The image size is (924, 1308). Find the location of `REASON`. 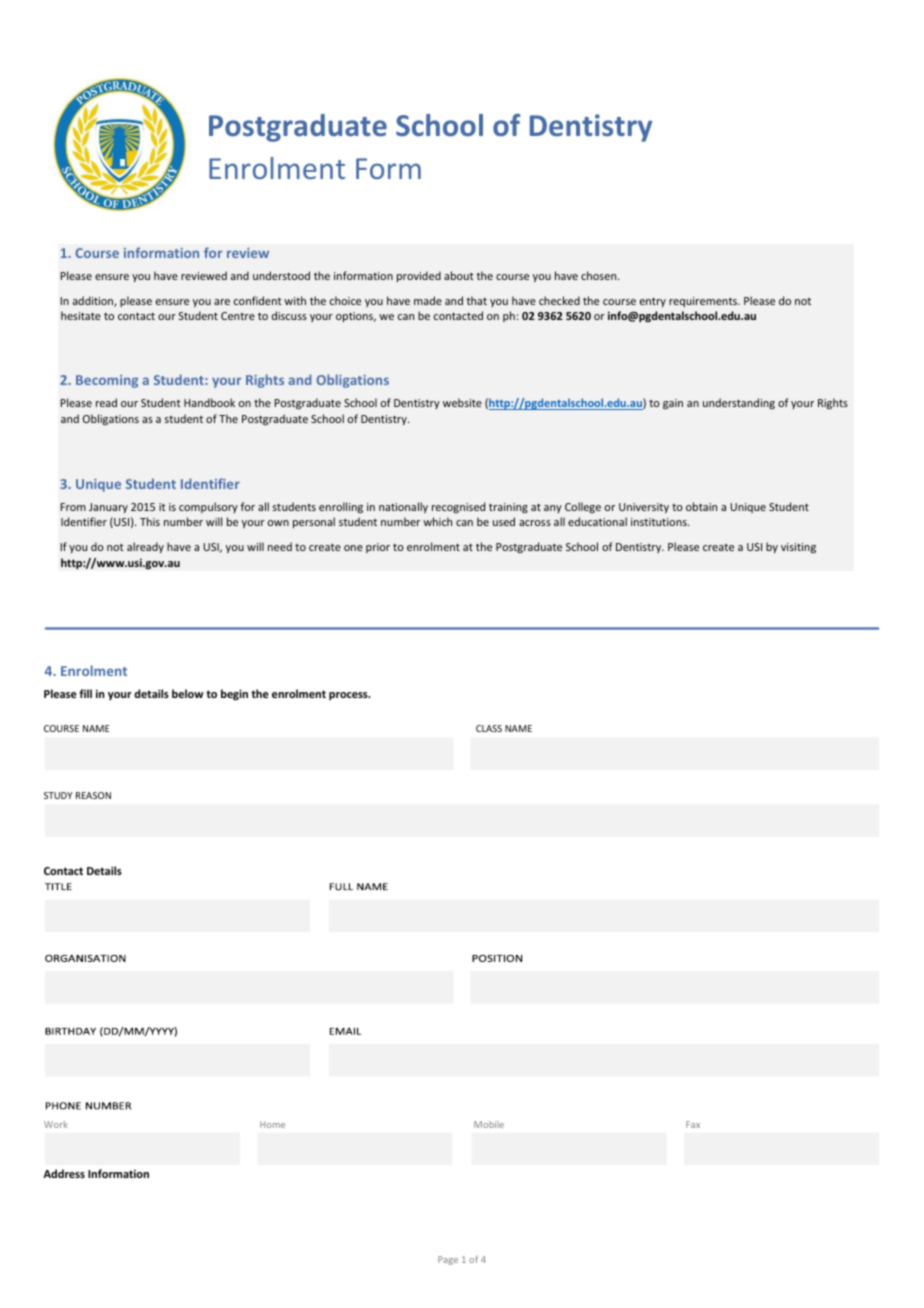

REASON is located at coordinates (93, 795).
